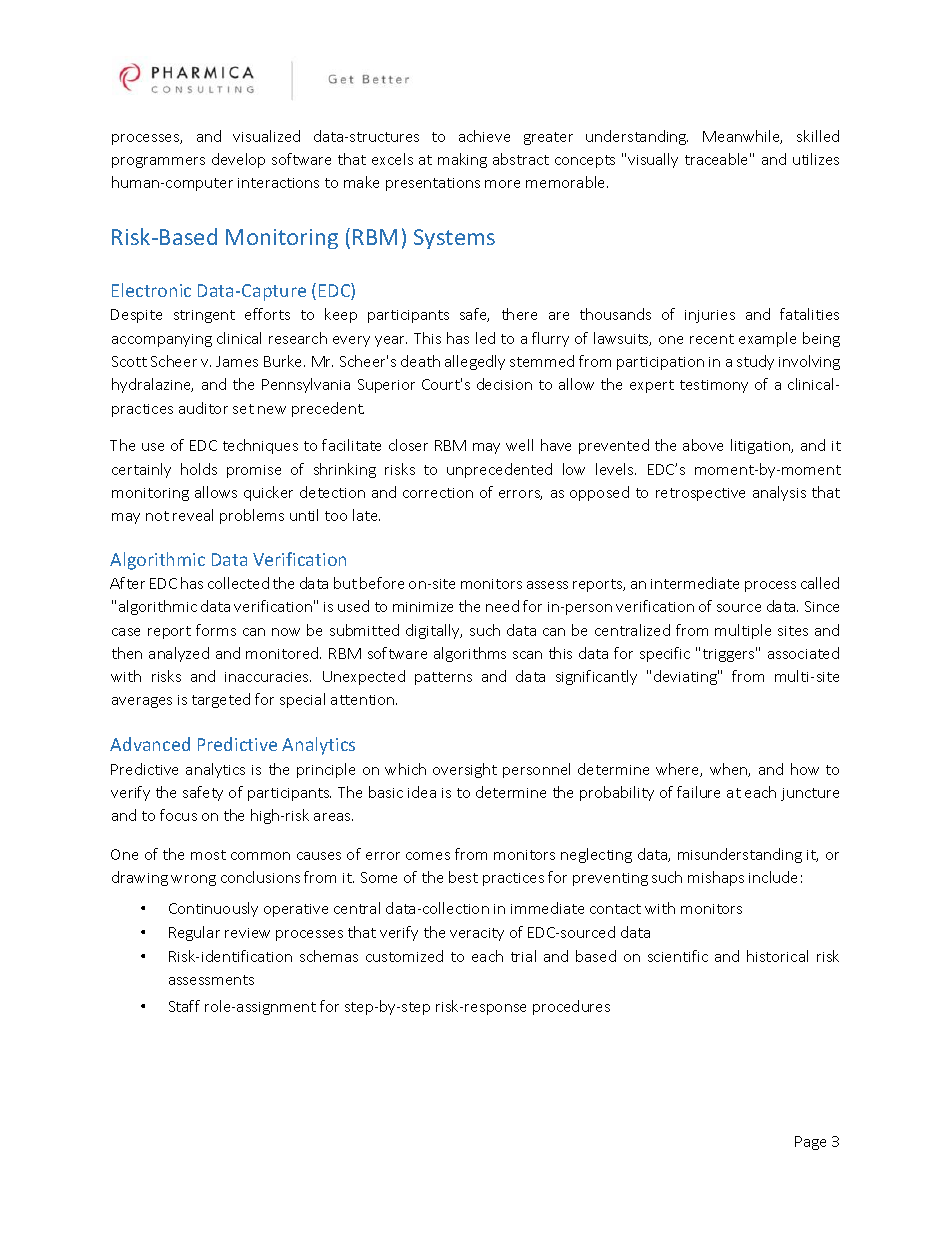 Image resolution: width=952 pixels, height=1233 pixels. Describe the element at coordinates (462, 160) in the page. I see `making` at that location.
